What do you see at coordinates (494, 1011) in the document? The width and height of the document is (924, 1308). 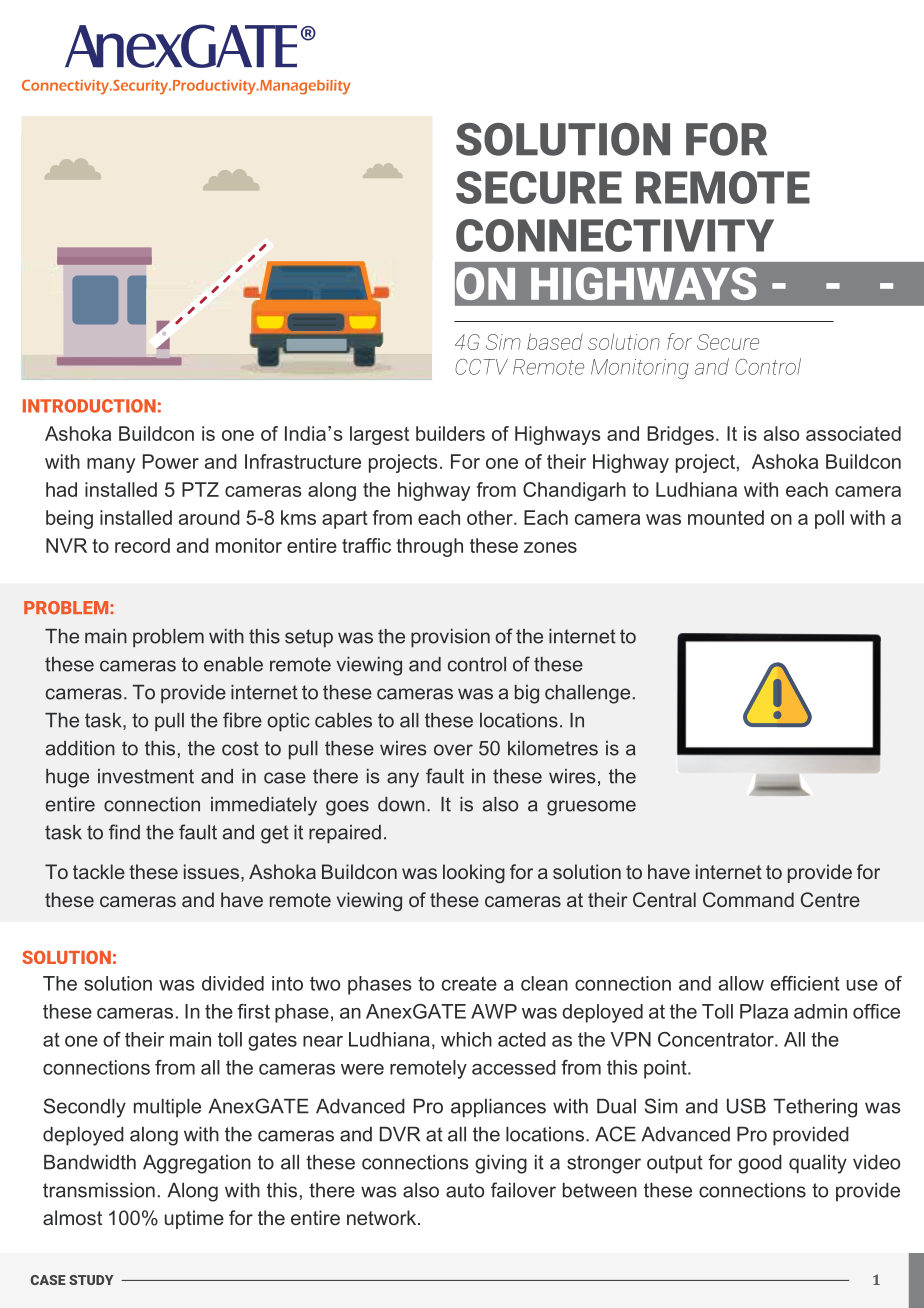 I see `AWP` at bounding box center [494, 1011].
